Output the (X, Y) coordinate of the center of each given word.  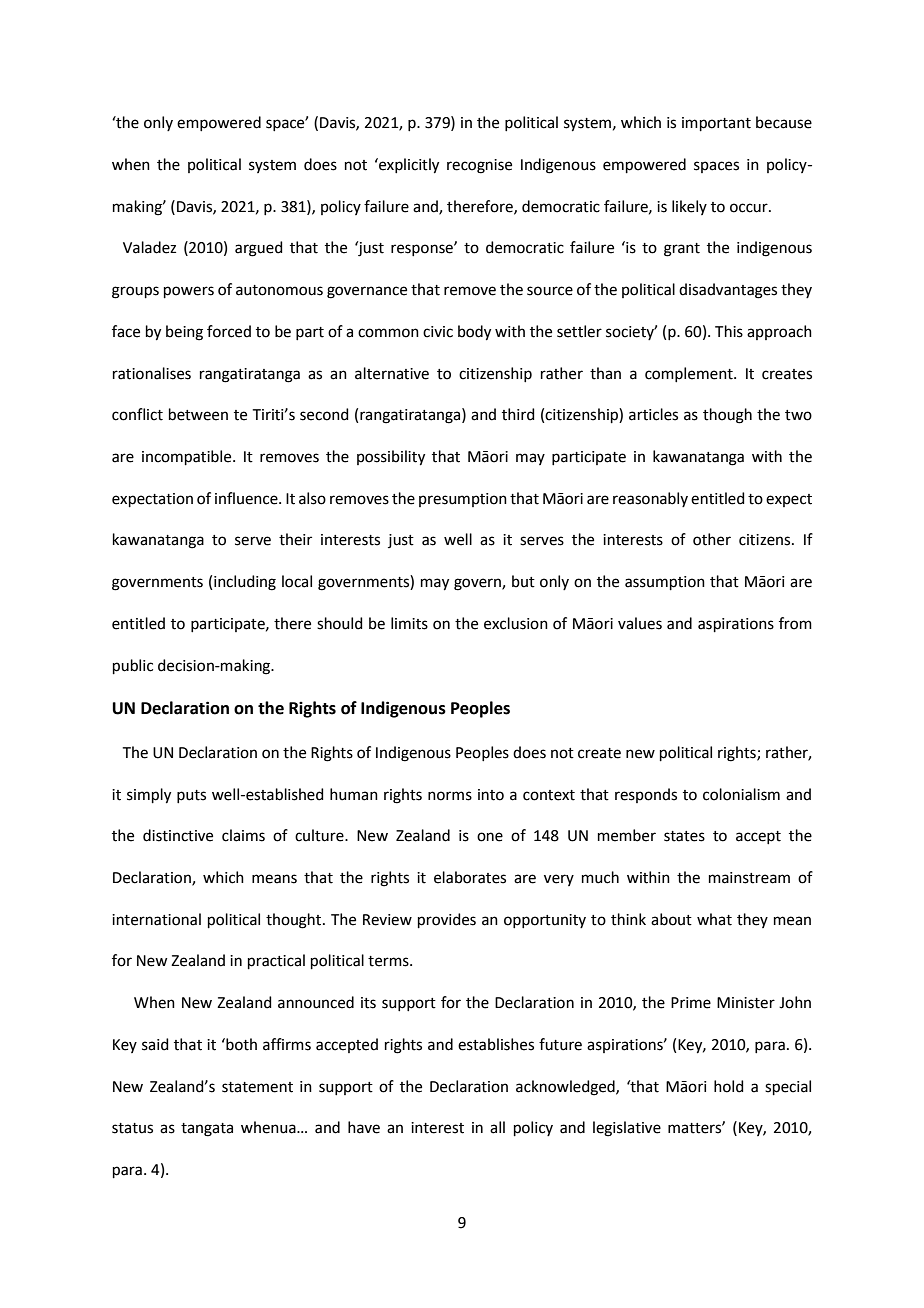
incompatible (188, 457)
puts (191, 796)
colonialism (741, 794)
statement (257, 1087)
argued (259, 249)
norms (450, 796)
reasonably (650, 499)
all (497, 1127)
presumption (463, 500)
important (716, 124)
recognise (479, 166)
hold (729, 1086)
